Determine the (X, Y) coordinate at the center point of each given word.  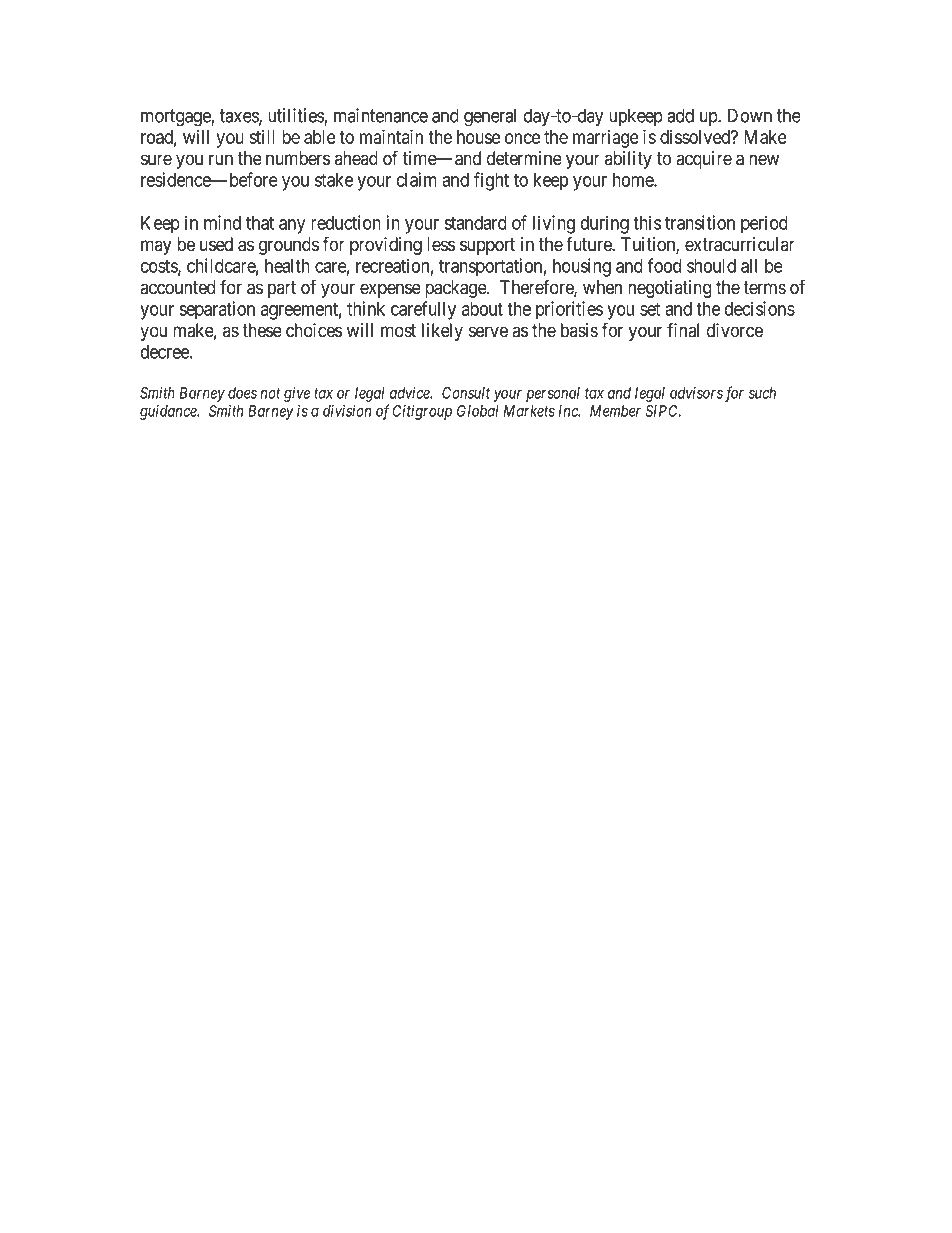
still (262, 137)
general (490, 117)
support (487, 246)
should (711, 266)
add (680, 115)
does (242, 393)
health (287, 266)
